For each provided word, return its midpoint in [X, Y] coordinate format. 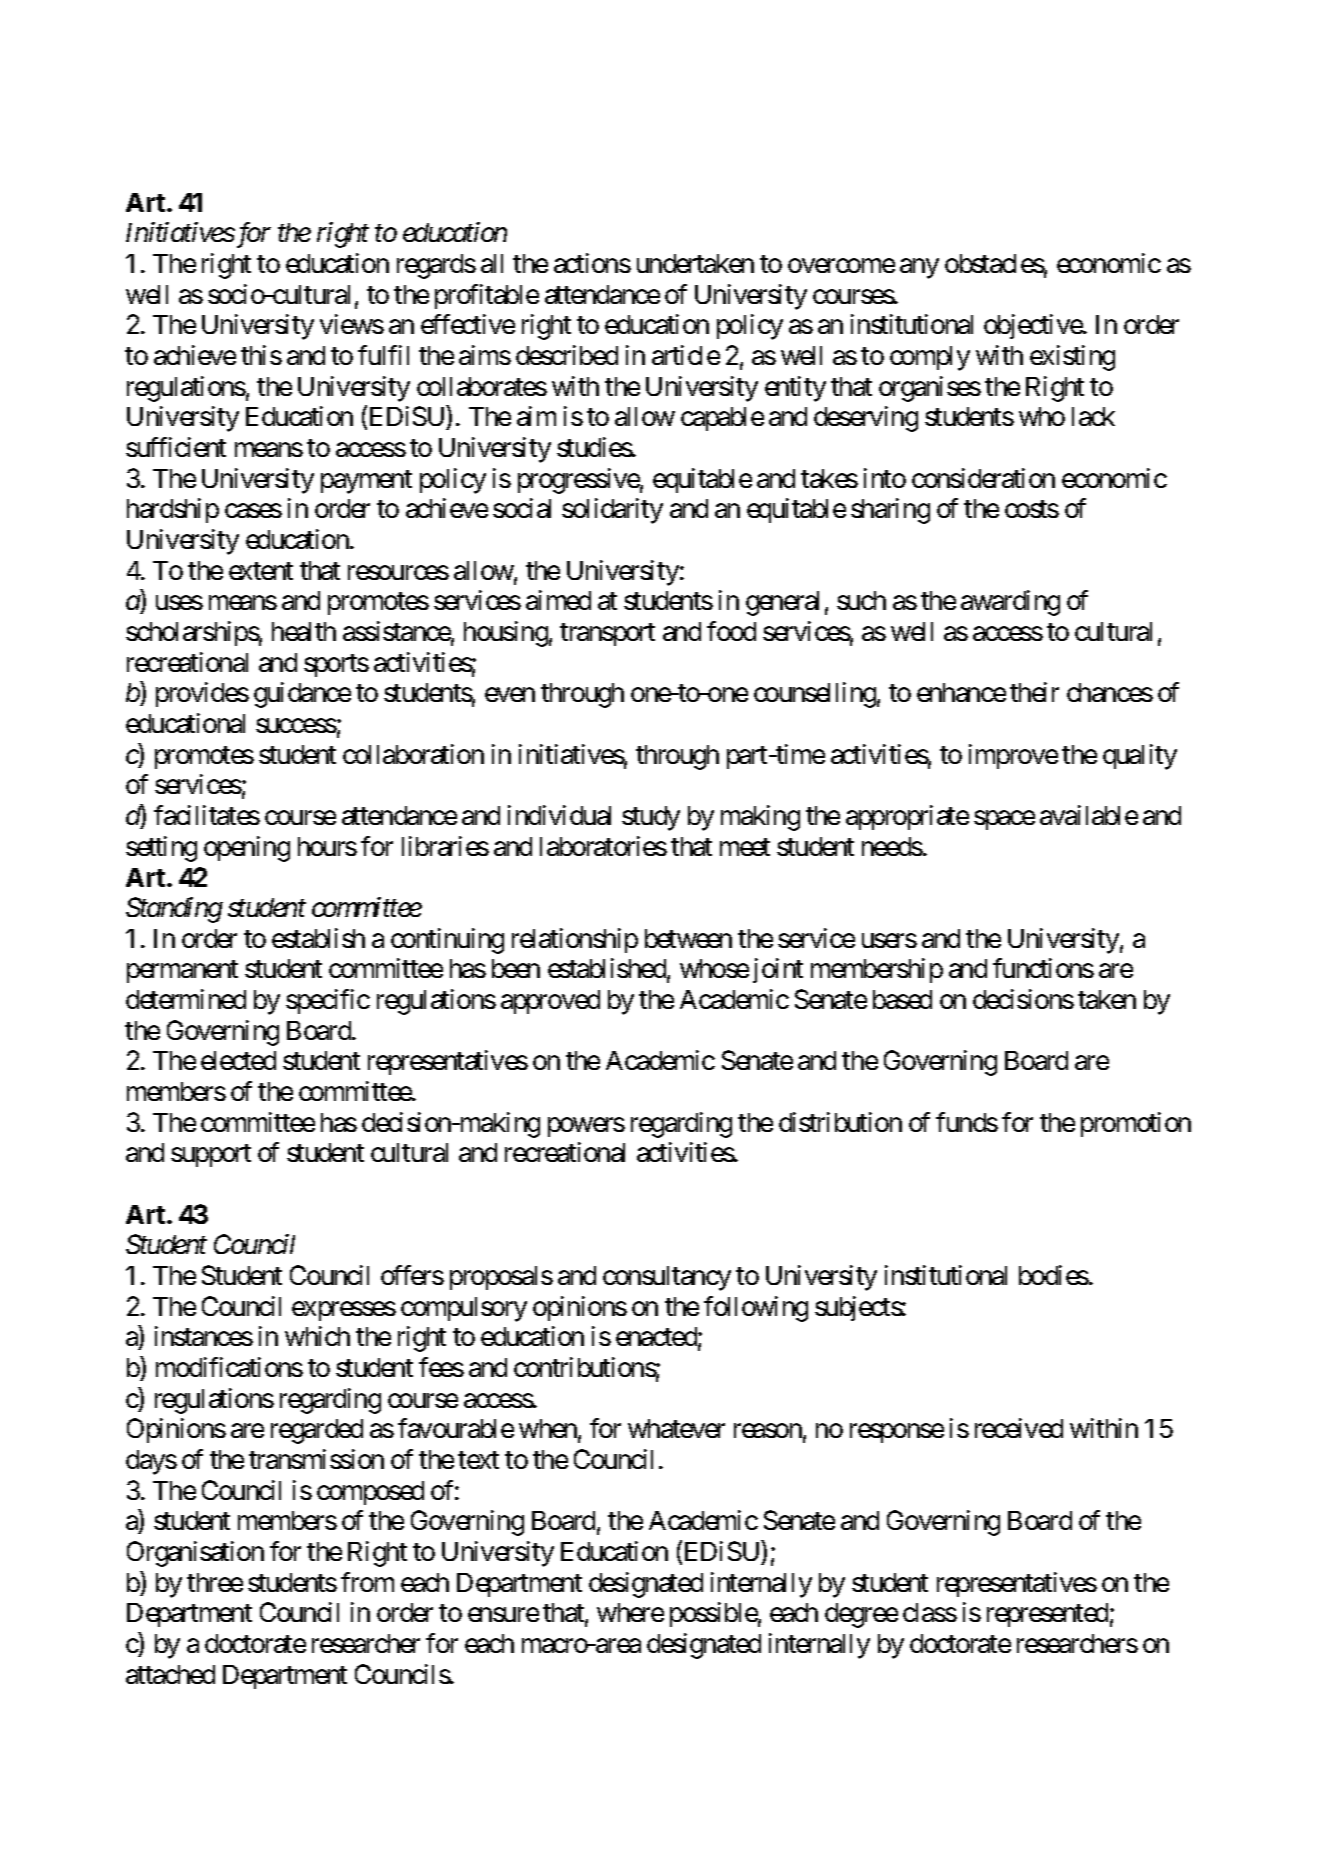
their [1034, 692]
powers [586, 1127]
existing [1072, 358]
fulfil [383, 355]
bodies [1054, 1275]
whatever [676, 1428]
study [651, 818]
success [296, 726]
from [367, 1582]
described [567, 355]
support [211, 1156]
